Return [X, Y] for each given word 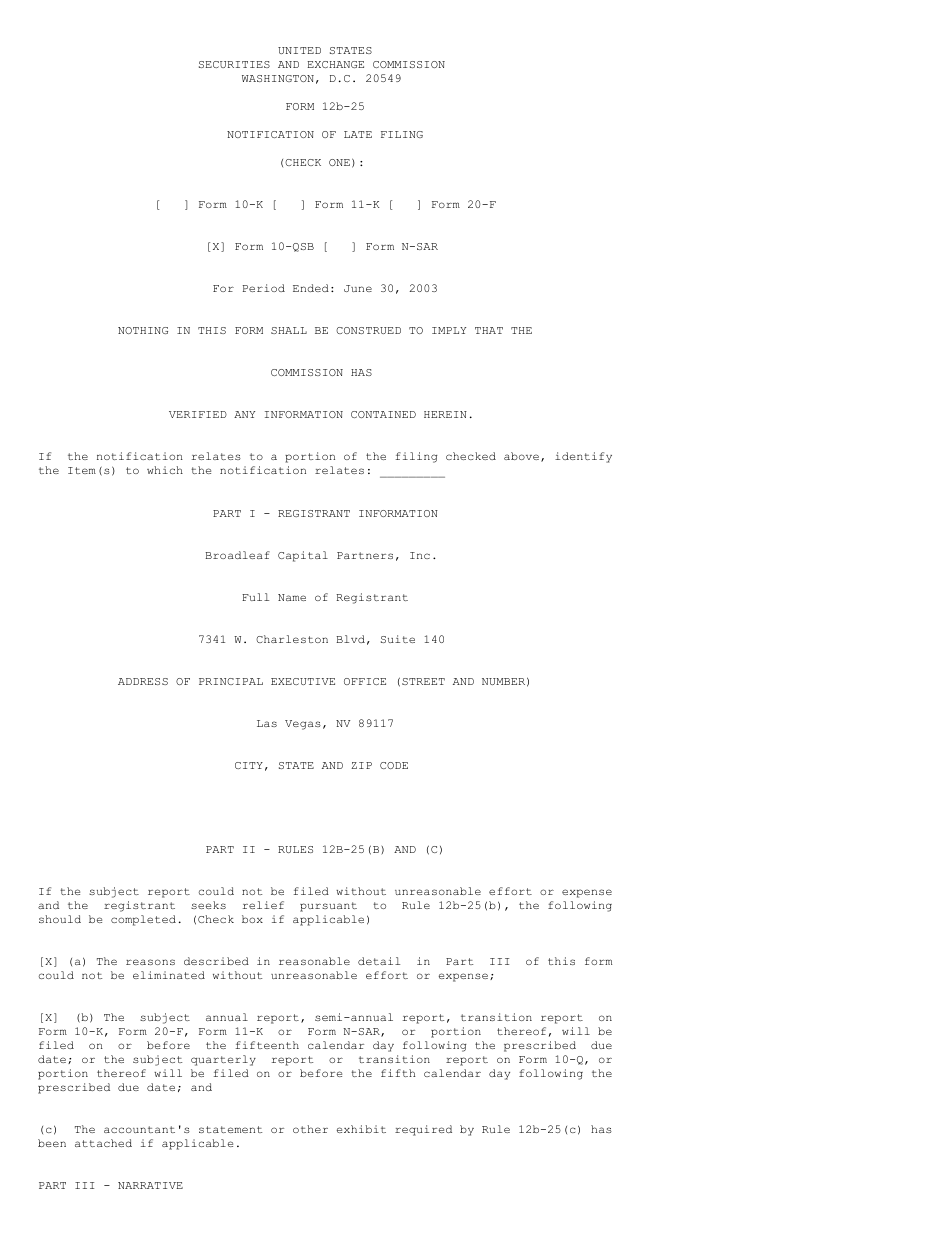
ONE [339, 162]
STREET [423, 681]
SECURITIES [234, 64]
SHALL [289, 330]
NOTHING [143, 330]
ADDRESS [143, 681]
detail [379, 961]
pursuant [328, 907]
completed [143, 920]
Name [292, 597]
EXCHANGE [335, 64]
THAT [489, 330]
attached [103, 1143]
